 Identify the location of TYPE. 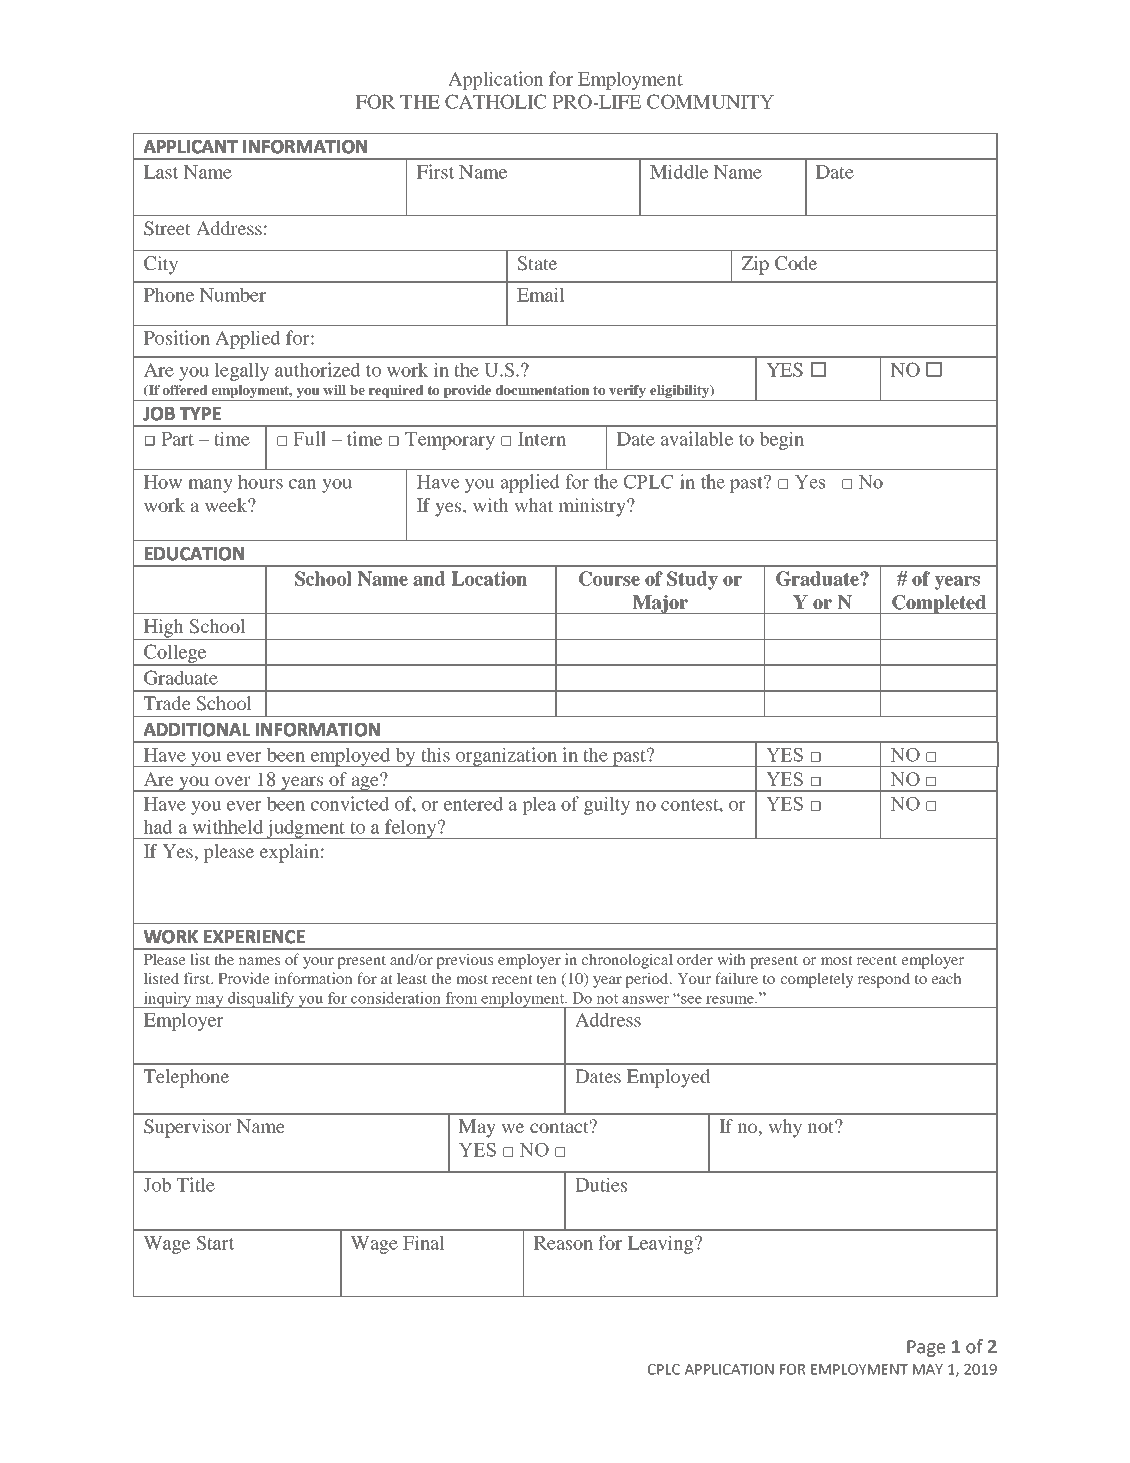
(200, 413).
